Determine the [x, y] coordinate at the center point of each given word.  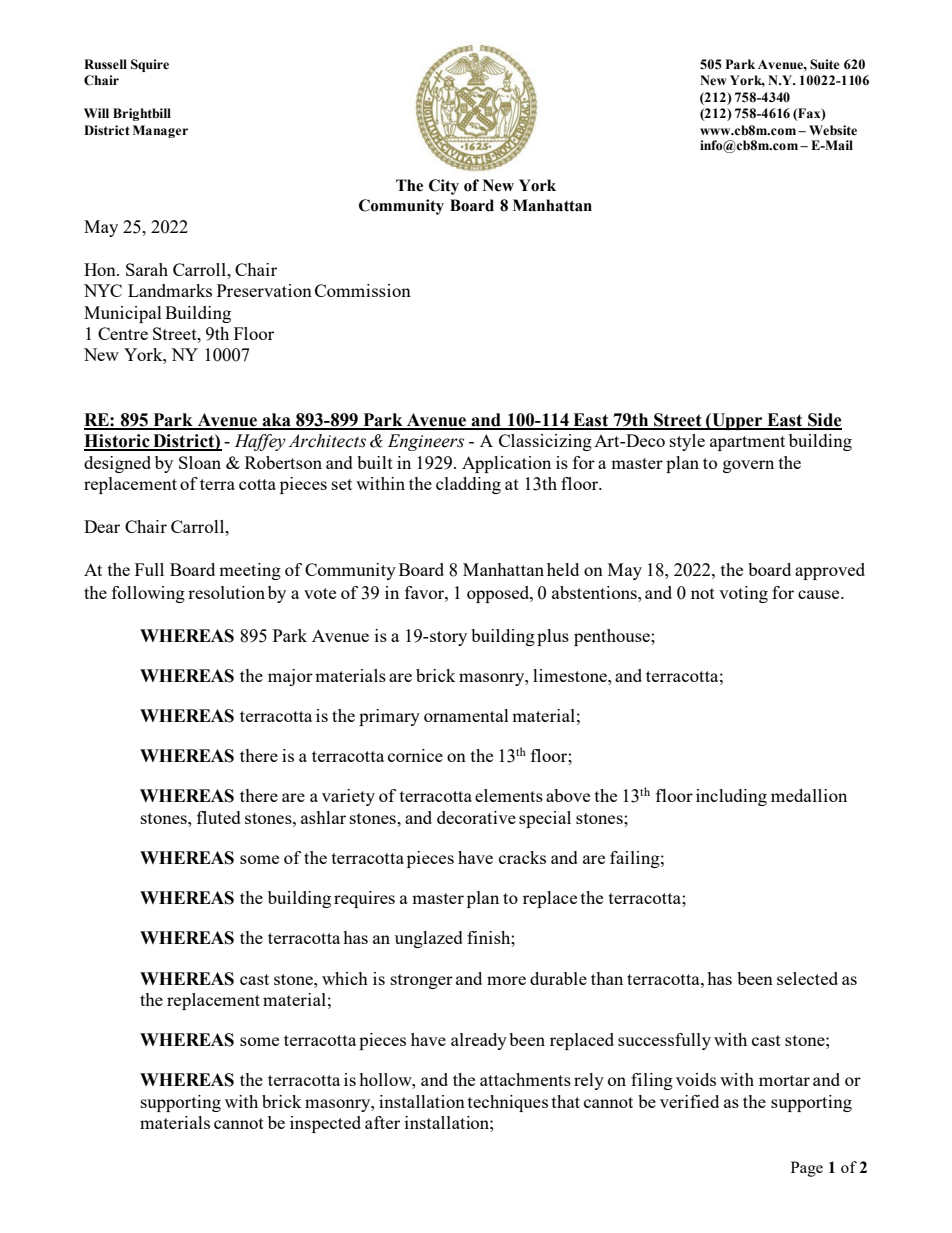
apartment [747, 443]
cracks [522, 857]
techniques [508, 1103]
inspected [325, 1124]
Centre [123, 333]
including [731, 797]
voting [743, 594]
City [444, 187]
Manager [160, 131]
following [148, 594]
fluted [219, 817]
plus [553, 637]
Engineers [426, 442]
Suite [825, 64]
